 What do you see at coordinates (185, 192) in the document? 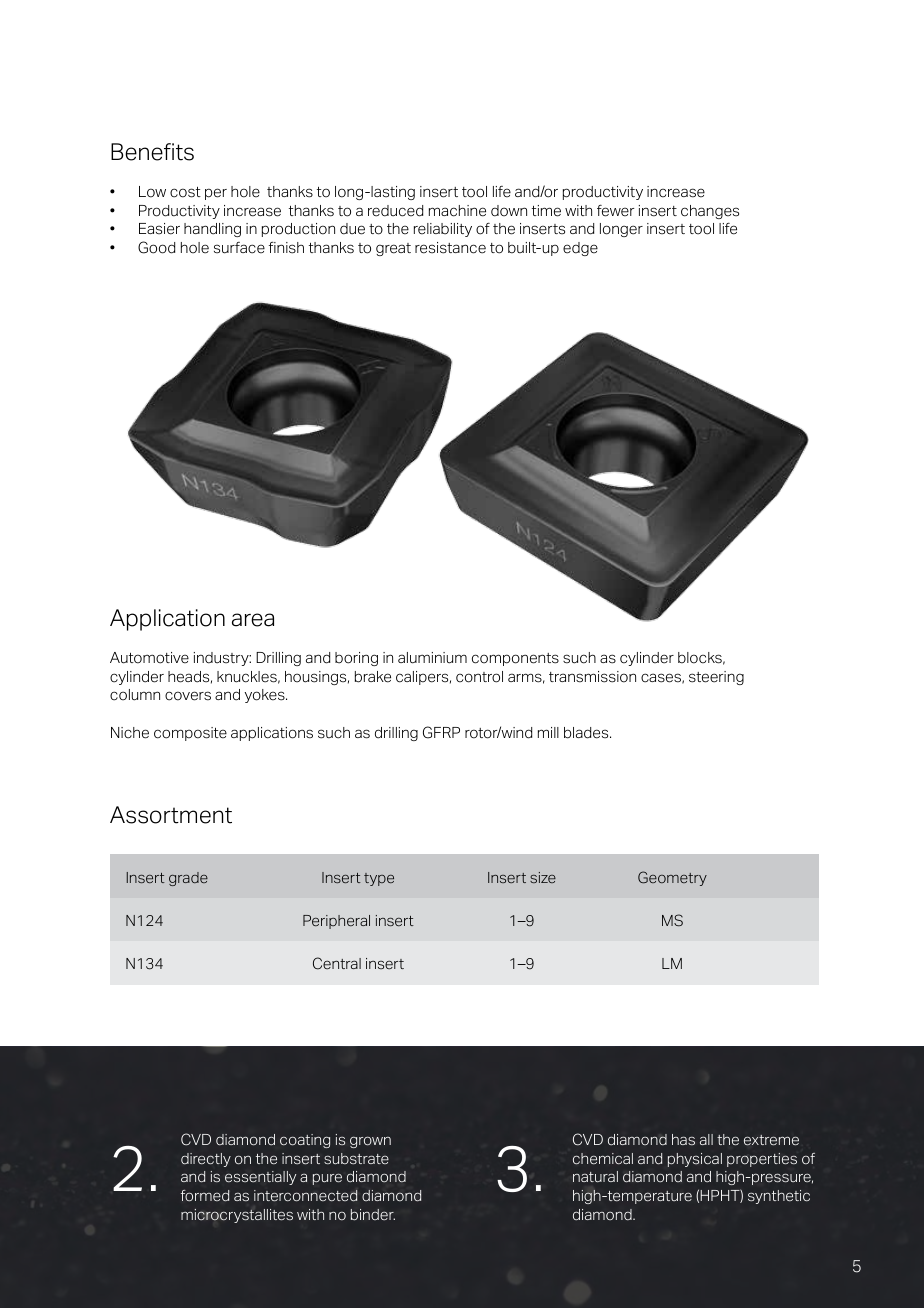
I see `cost` at bounding box center [185, 192].
